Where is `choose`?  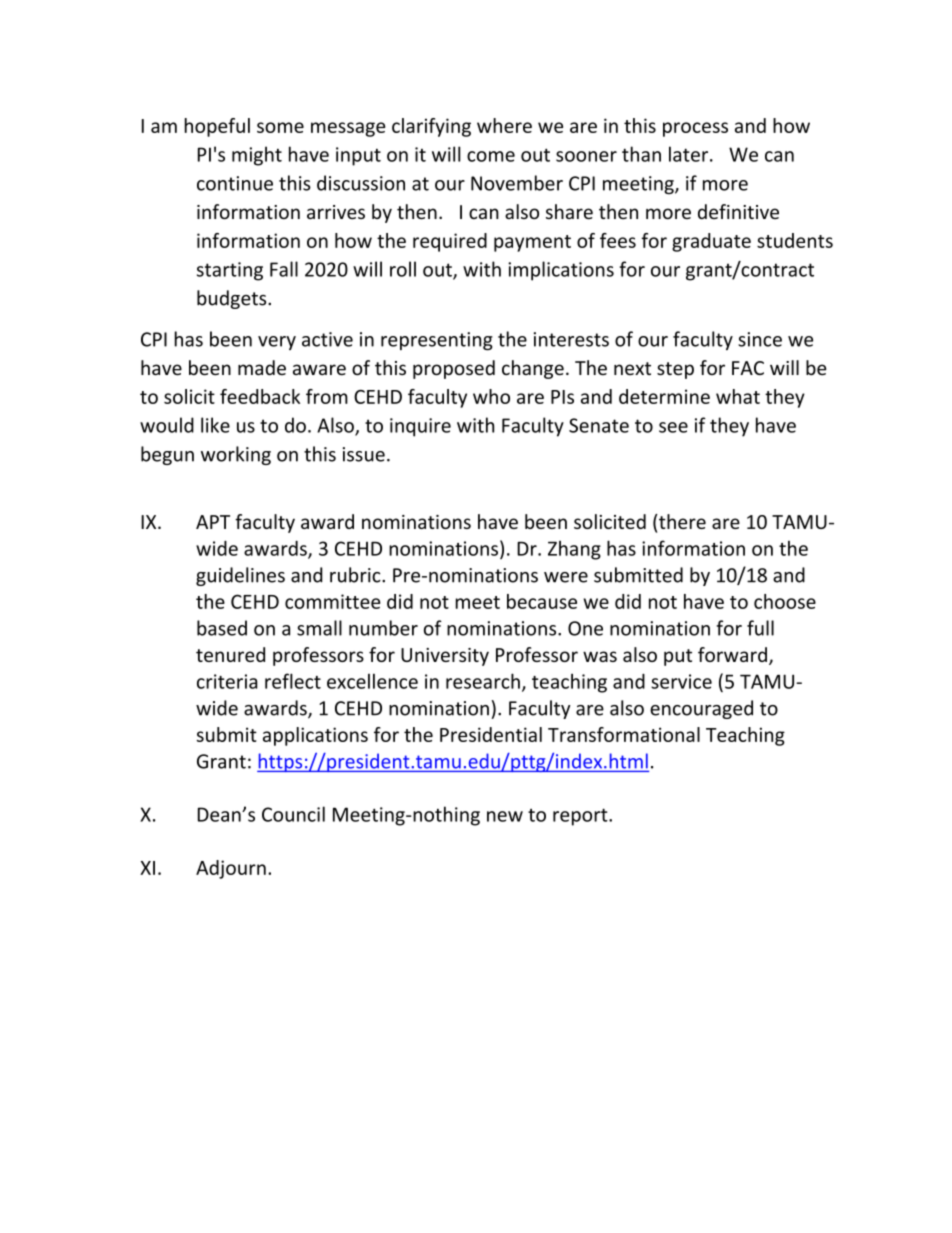
choose is located at coordinates (785, 601).
